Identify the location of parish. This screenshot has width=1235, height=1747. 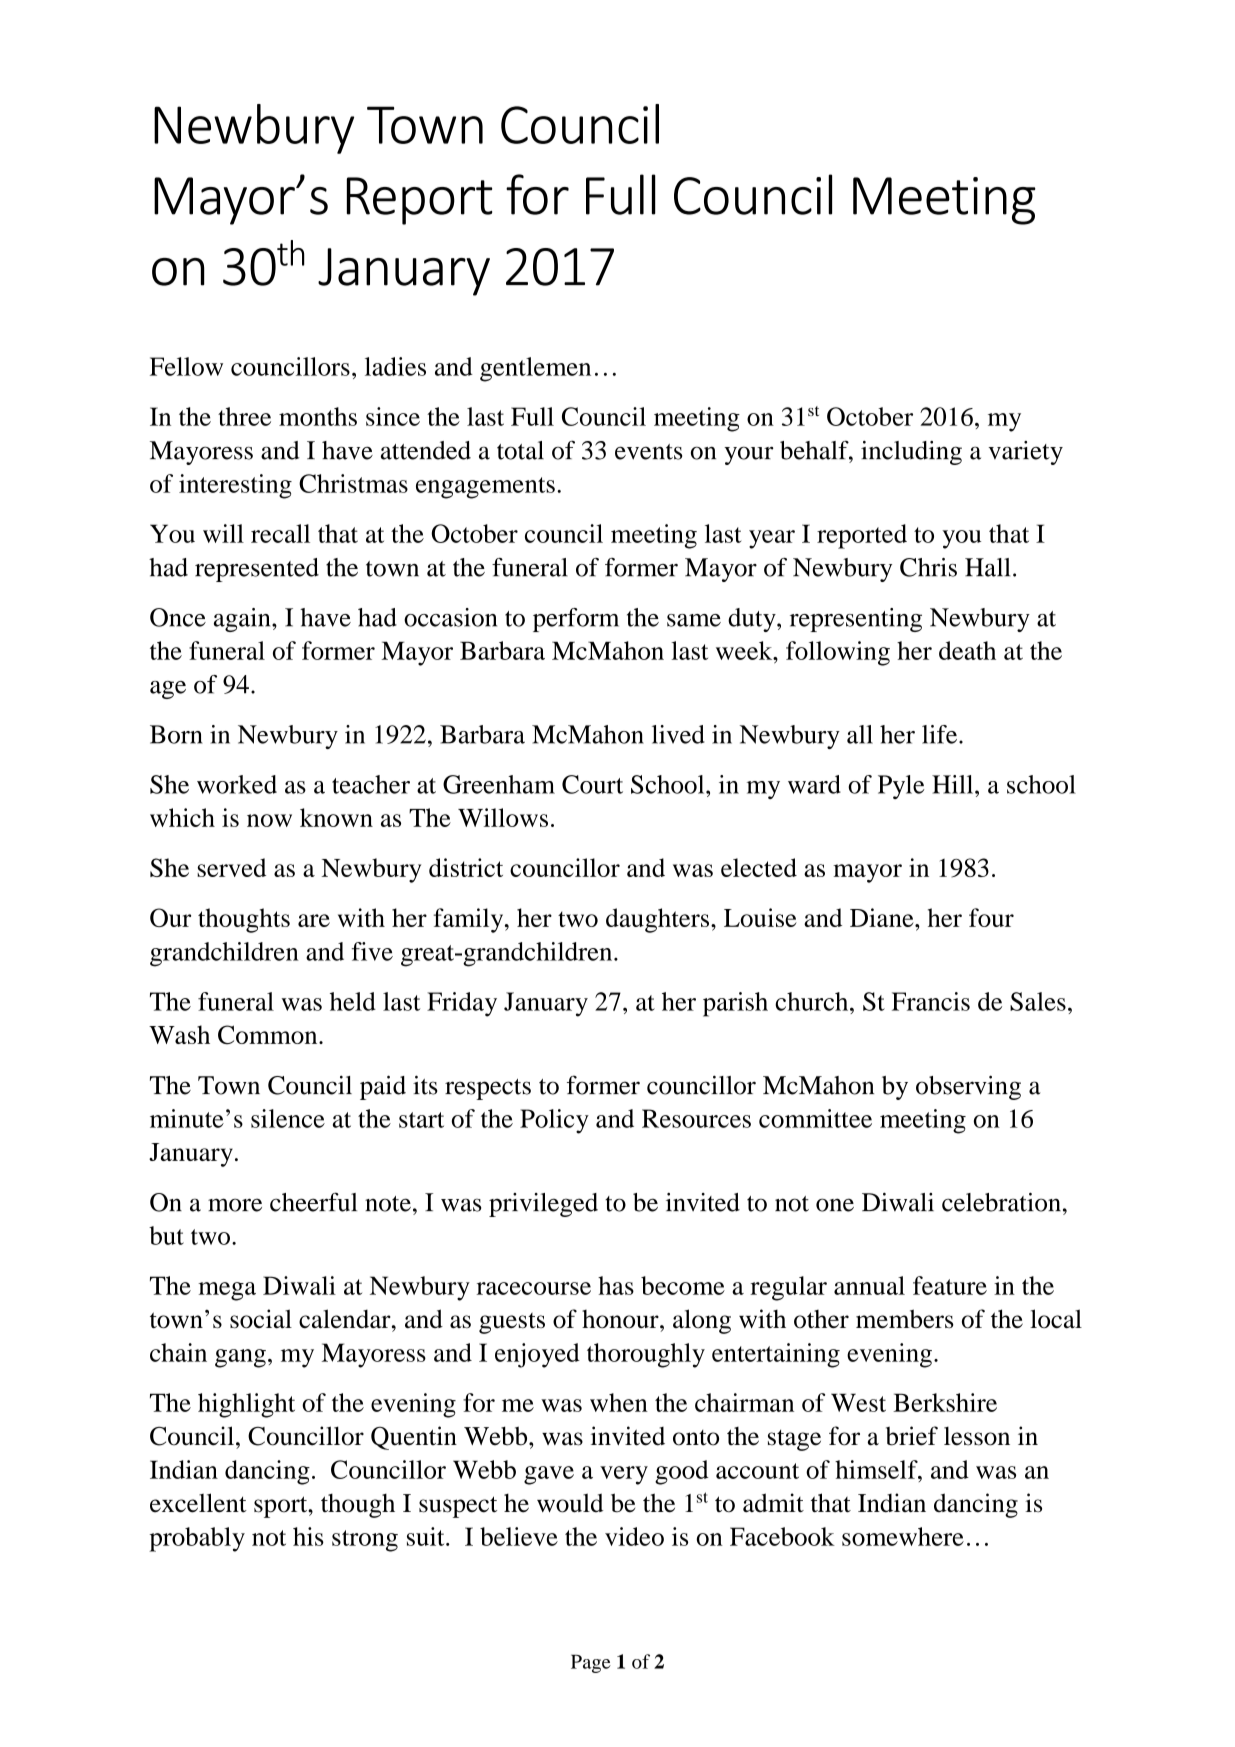
(735, 1004).
